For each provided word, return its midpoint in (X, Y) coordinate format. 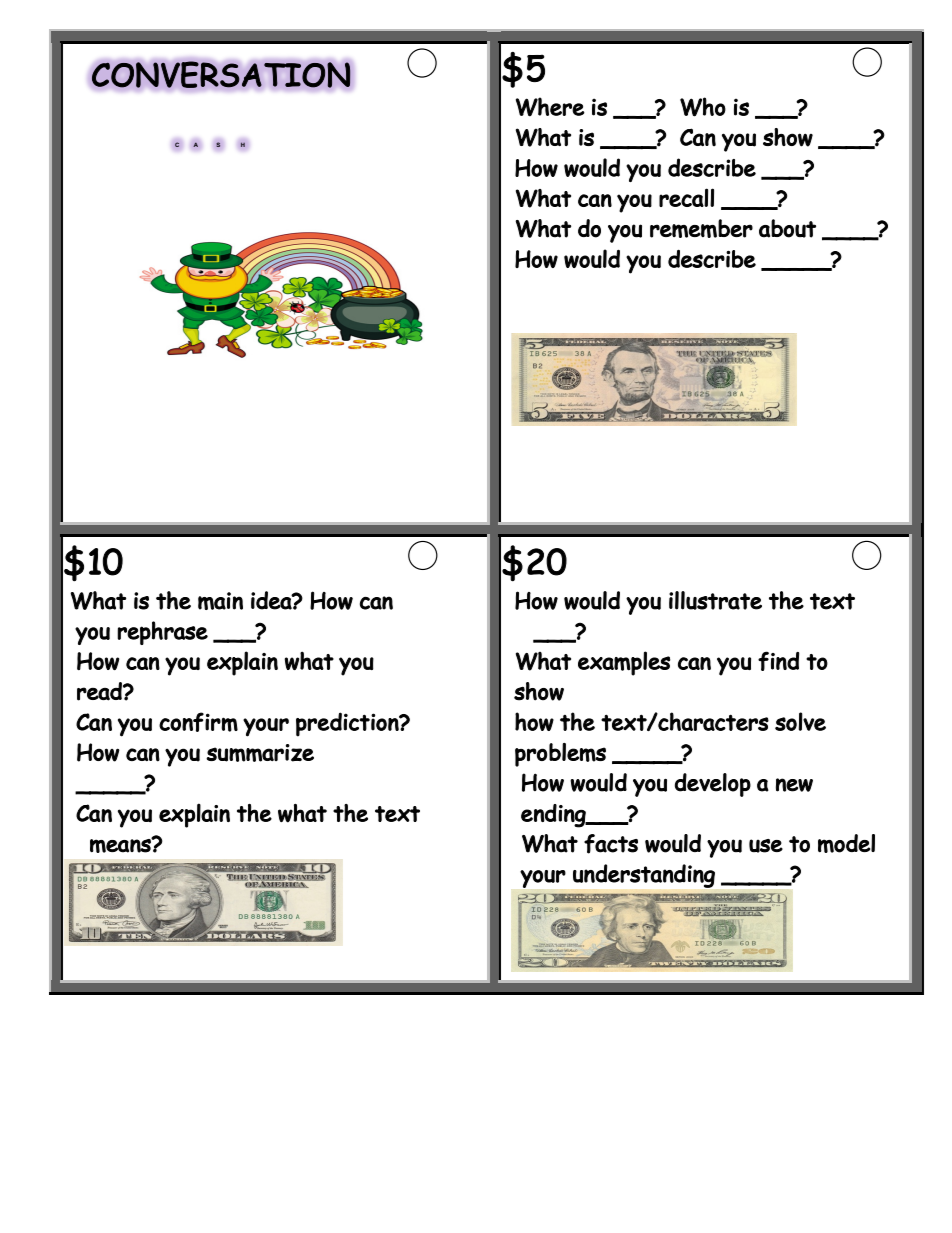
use (766, 846)
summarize (260, 753)
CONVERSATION (221, 74)
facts (611, 844)
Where (550, 107)
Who (703, 107)
